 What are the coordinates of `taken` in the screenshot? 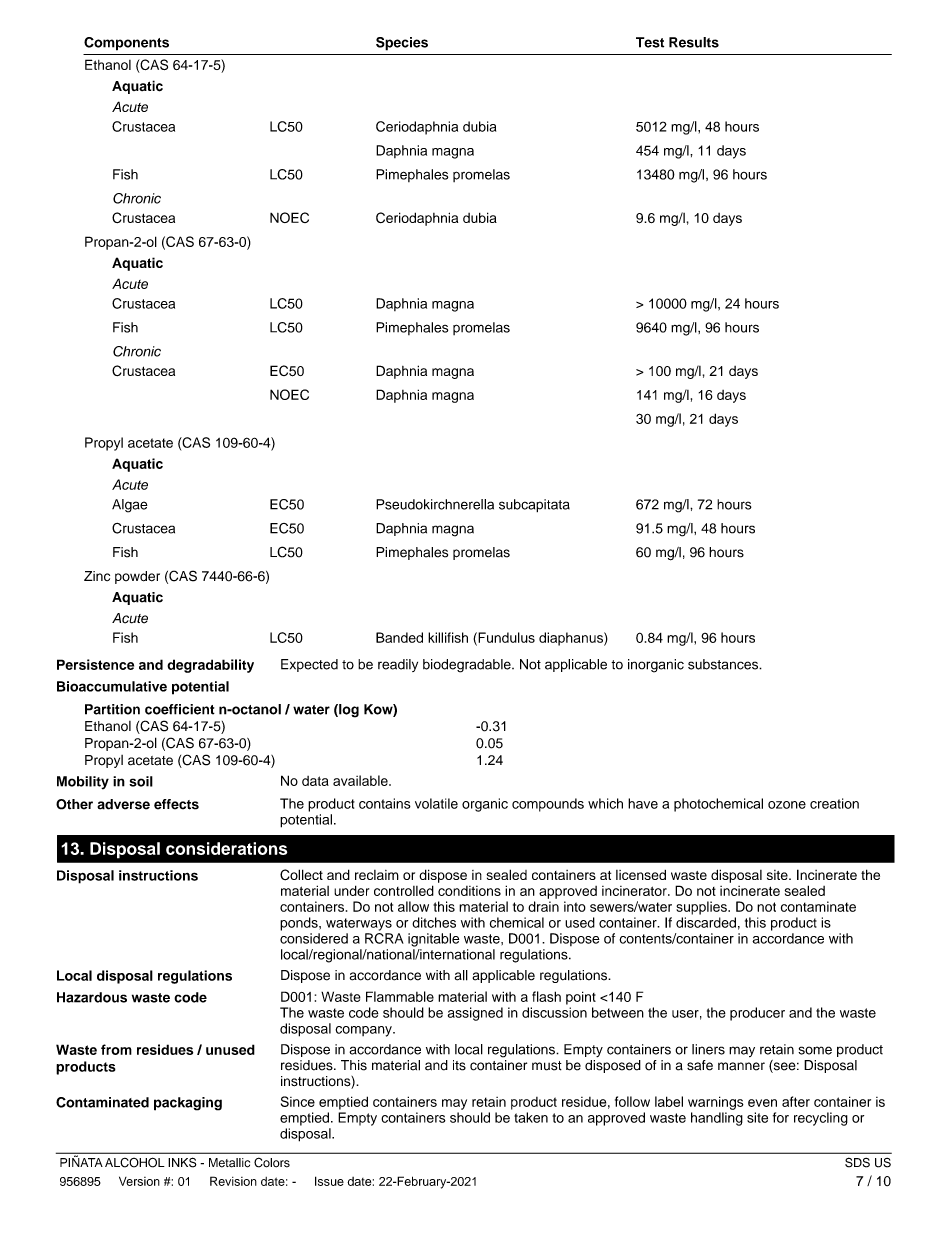 It's located at (531, 1117).
